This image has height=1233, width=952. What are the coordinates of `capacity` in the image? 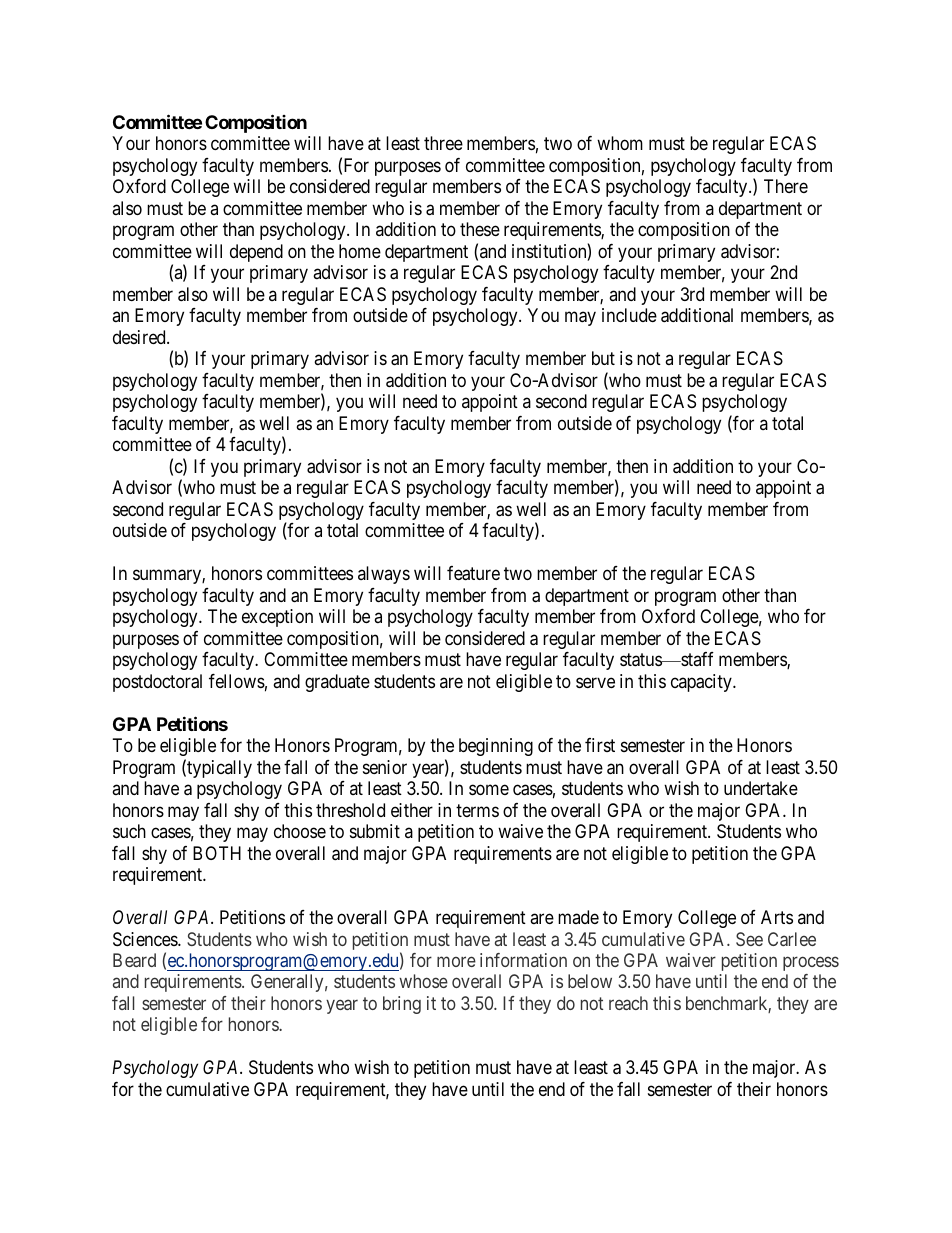 It's located at (702, 683).
